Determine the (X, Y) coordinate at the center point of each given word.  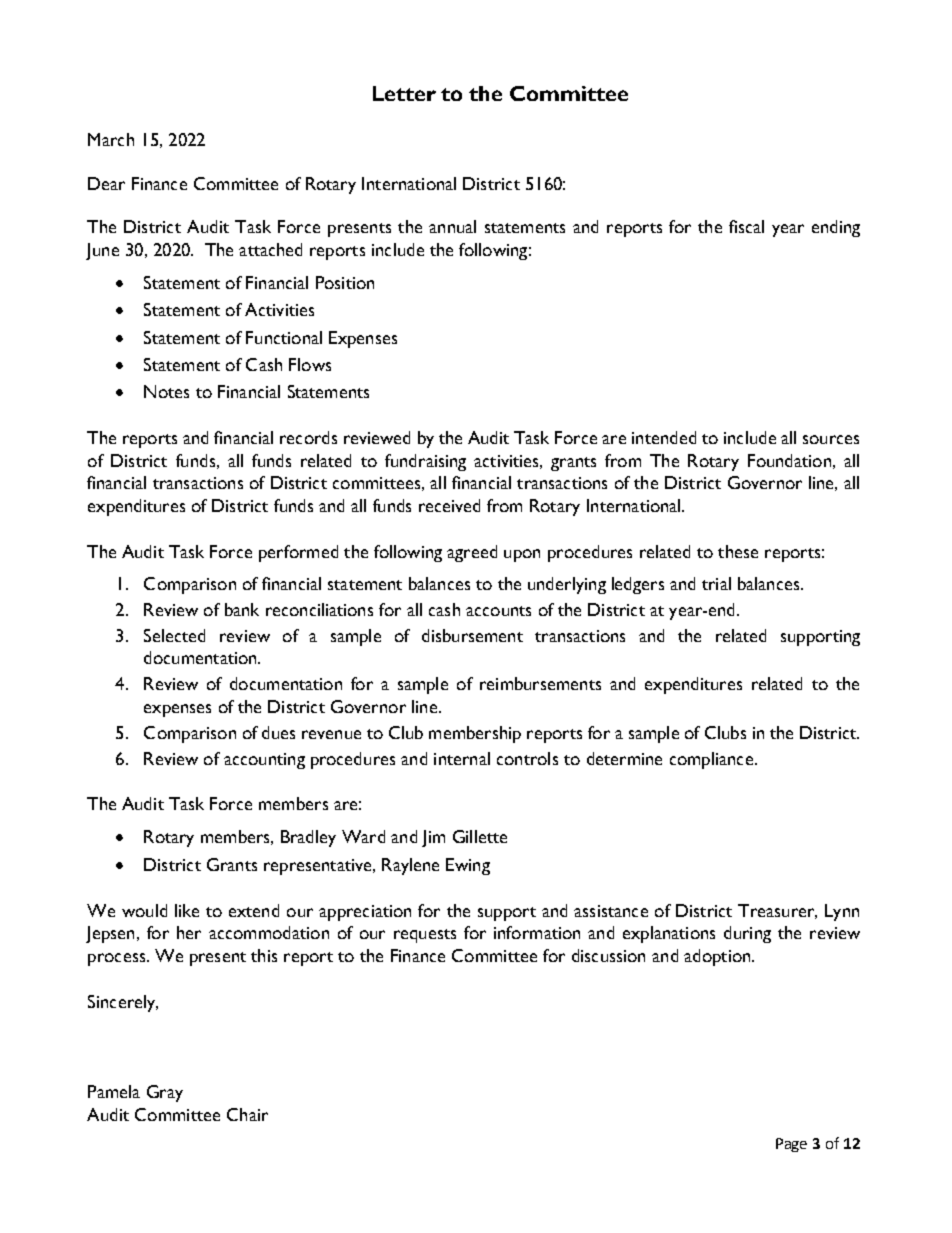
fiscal (746, 226)
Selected (174, 635)
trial (716, 583)
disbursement (472, 635)
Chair (247, 1114)
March (111, 139)
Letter (404, 93)
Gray (165, 1093)
